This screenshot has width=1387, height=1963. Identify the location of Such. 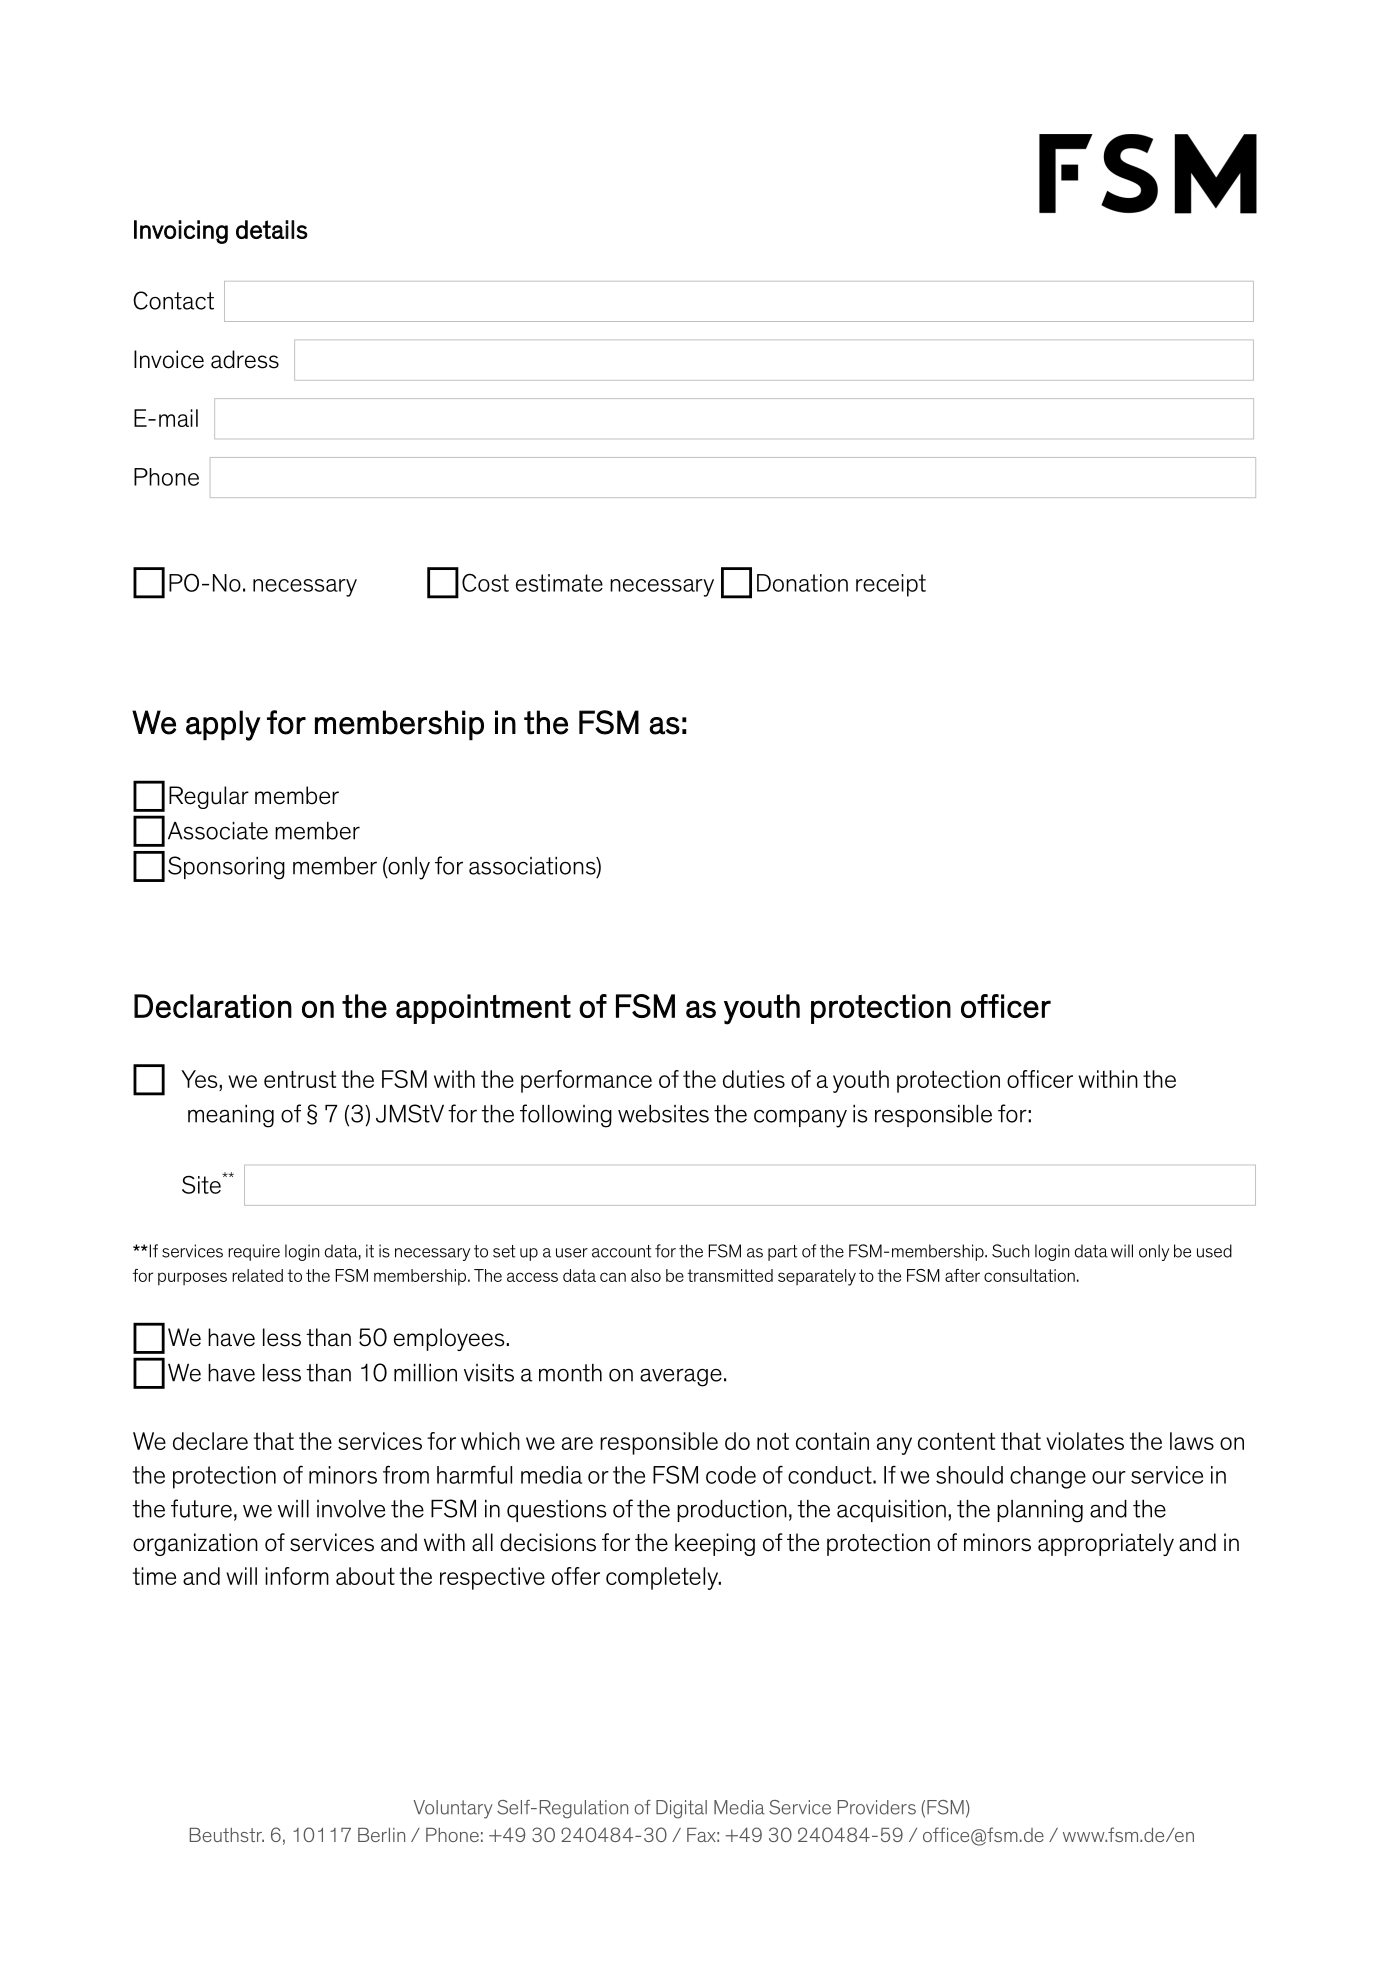
(1010, 1251).
